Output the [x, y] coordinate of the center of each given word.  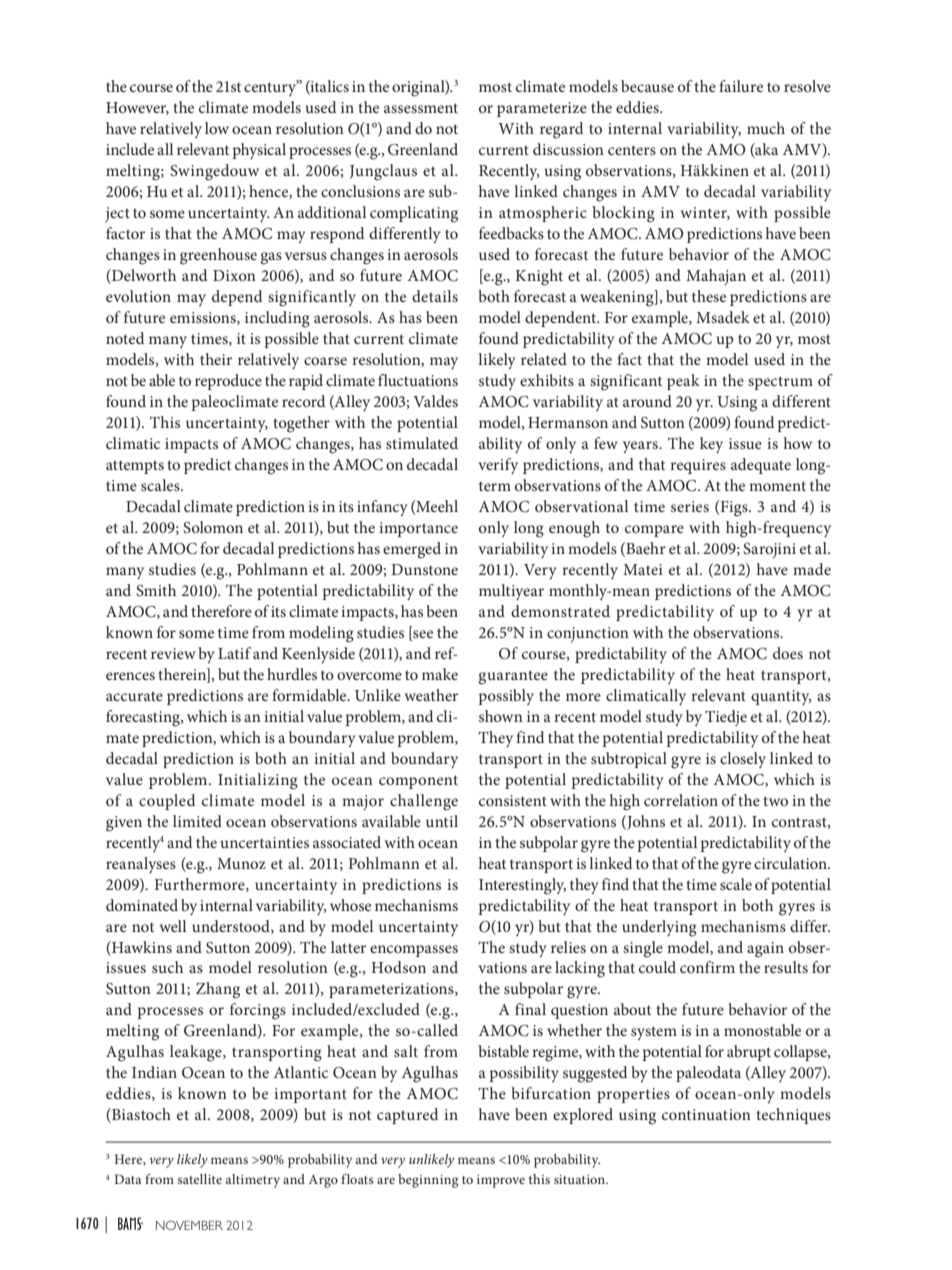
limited [197, 821]
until [442, 821]
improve [501, 1181]
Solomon [213, 527]
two [775, 801]
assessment [421, 108]
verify [498, 466]
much [766, 128]
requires [698, 466]
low [217, 128]
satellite [200, 1179]
